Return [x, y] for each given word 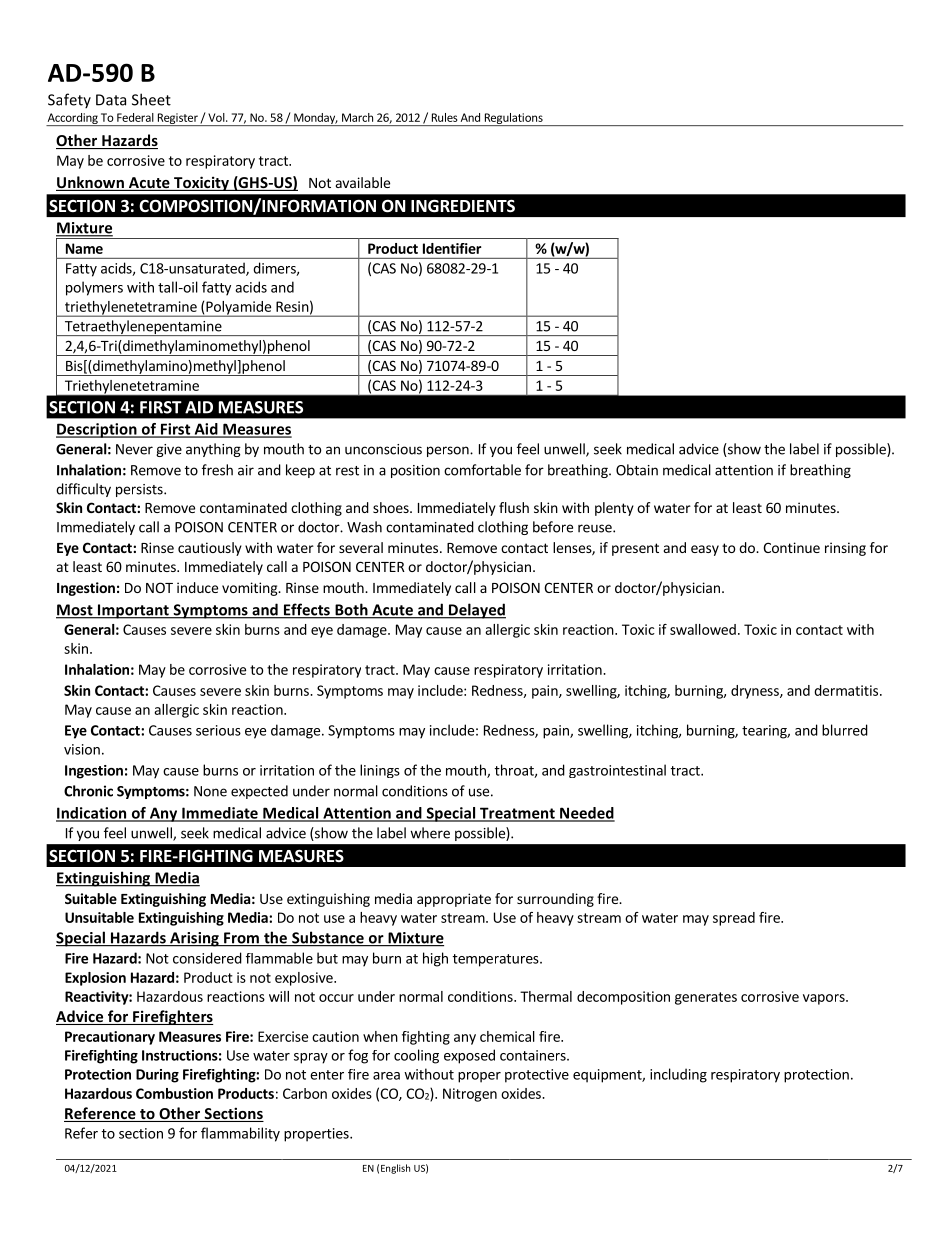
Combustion [174, 1093]
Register [177, 119]
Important [133, 611]
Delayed [476, 611]
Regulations [513, 119]
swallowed [703, 629]
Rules [445, 117]
